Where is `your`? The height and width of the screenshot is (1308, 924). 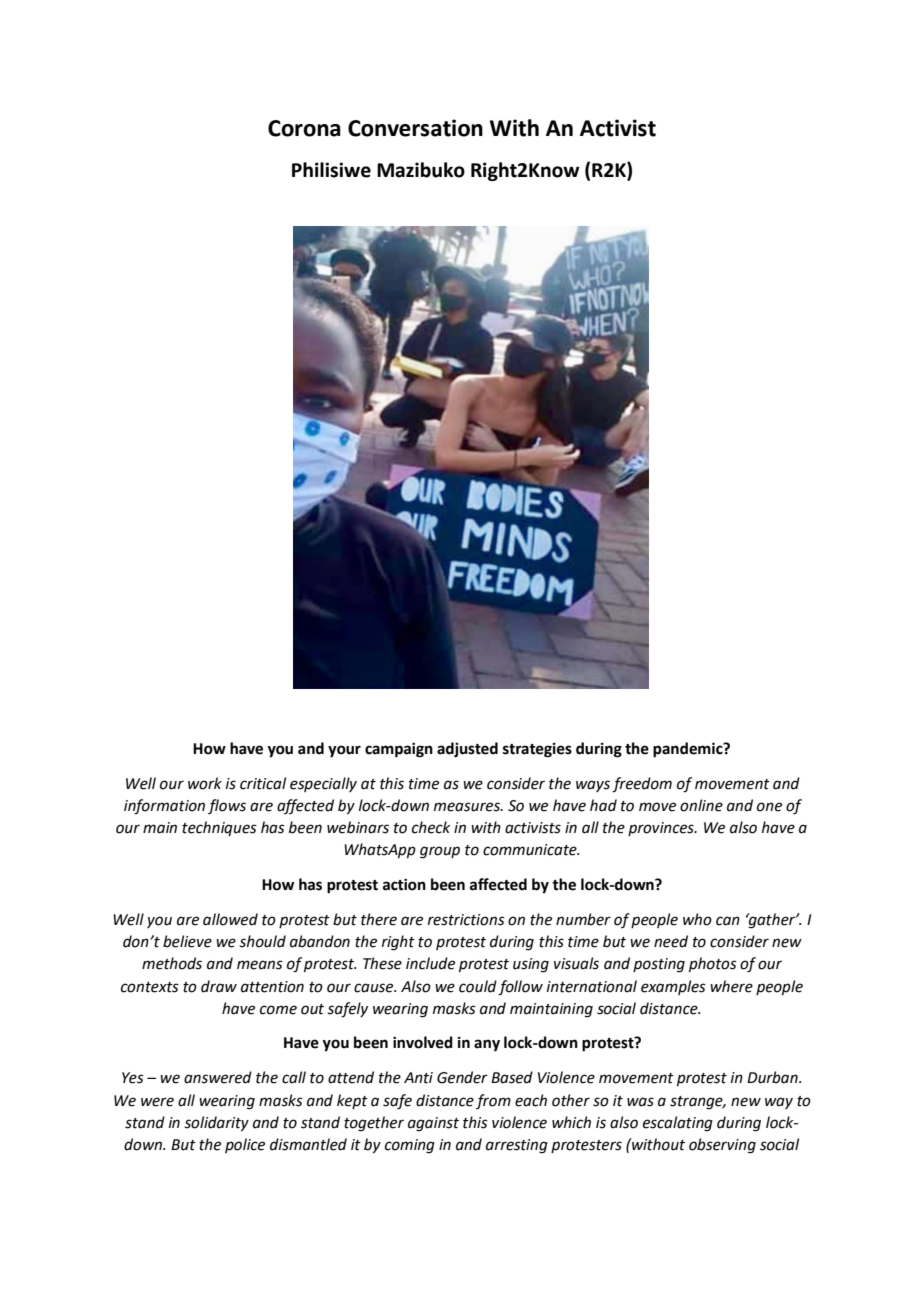
your is located at coordinates (344, 751).
